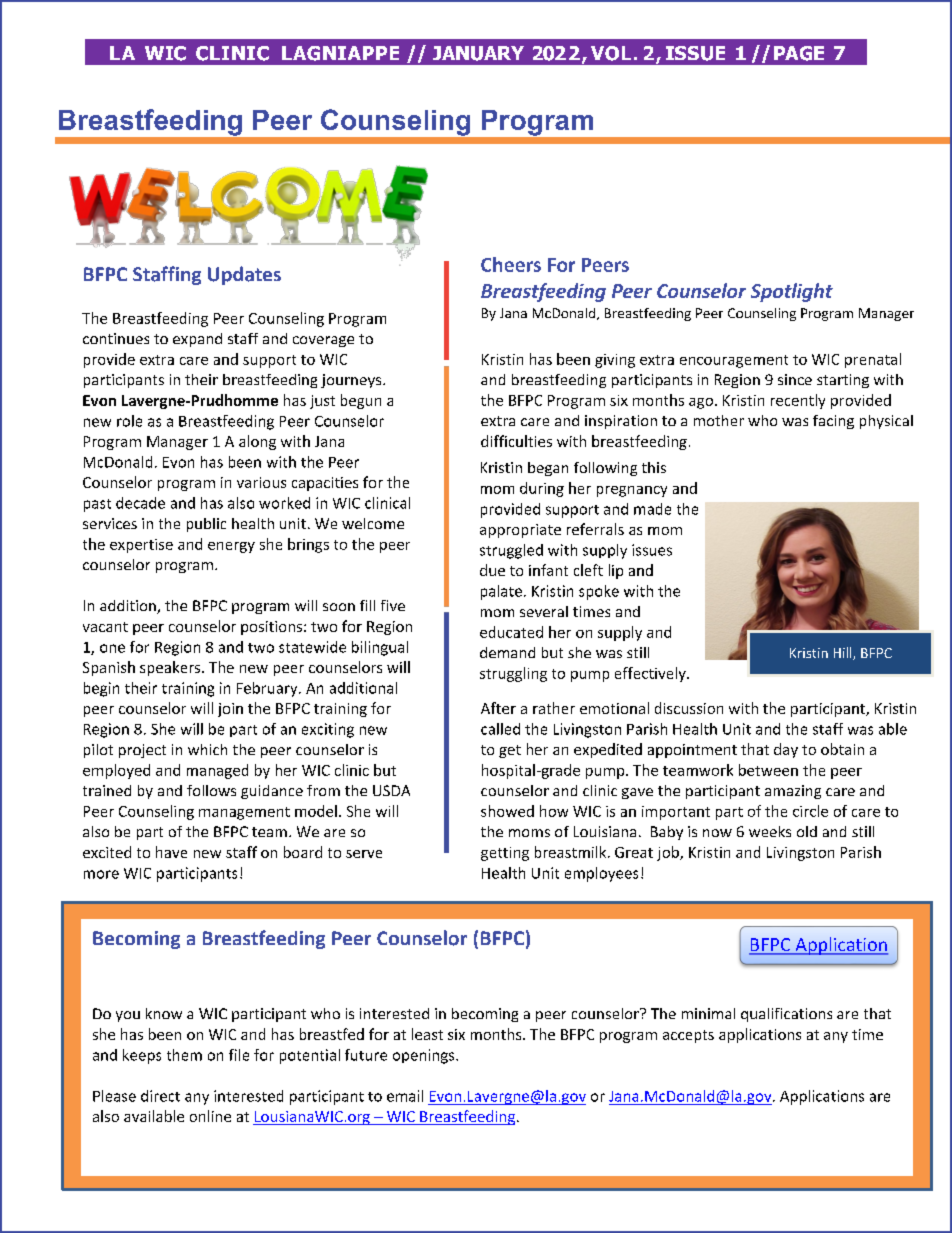 The image size is (952, 1233). What do you see at coordinates (799, 53) in the screenshot?
I see `PAGE` at bounding box center [799, 53].
